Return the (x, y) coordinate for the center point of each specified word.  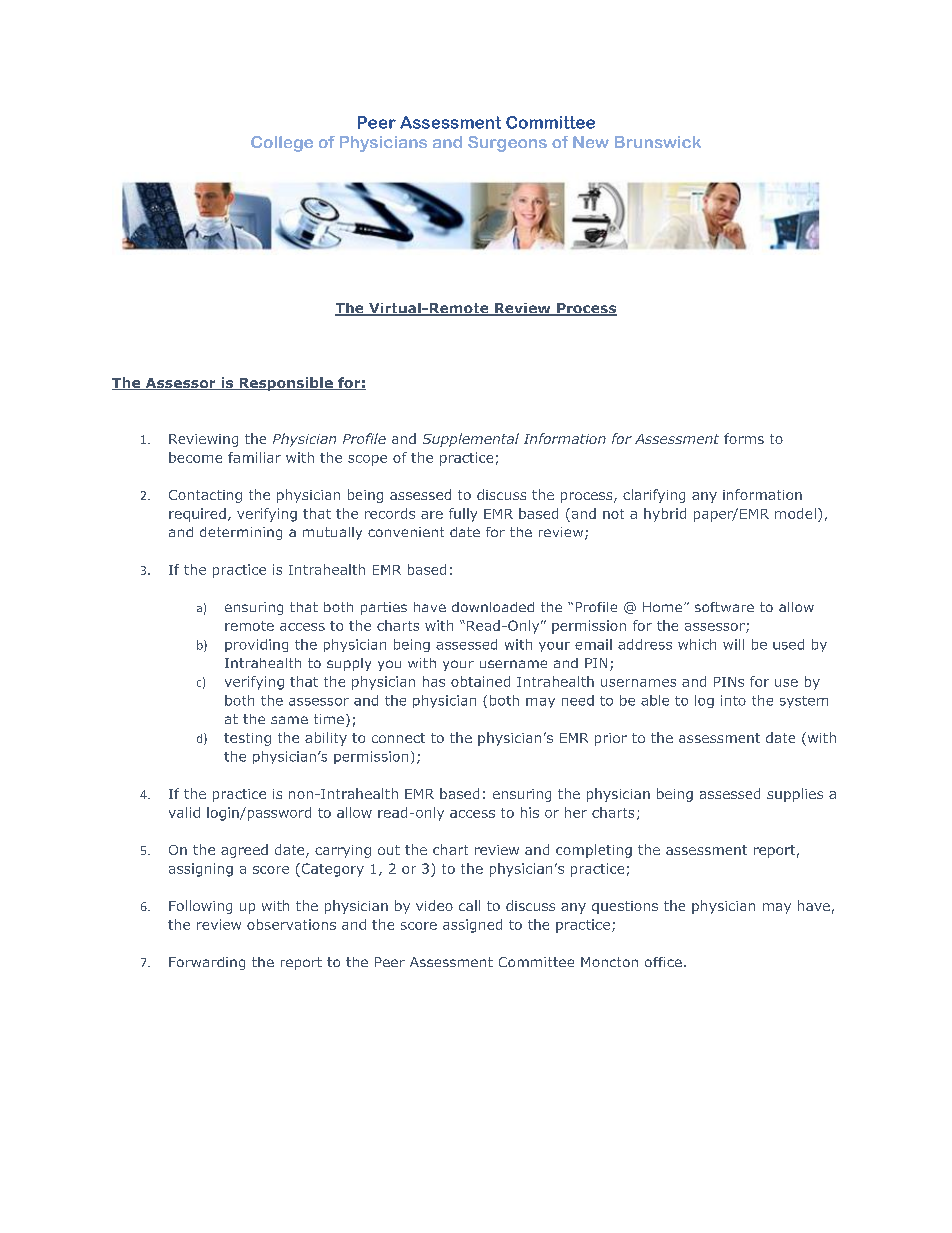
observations (291, 924)
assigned (472, 926)
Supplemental (471, 440)
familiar (254, 457)
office (663, 962)
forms (744, 438)
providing (256, 645)
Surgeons (507, 144)
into (733, 700)
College (282, 144)
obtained (480, 681)
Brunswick (658, 142)
